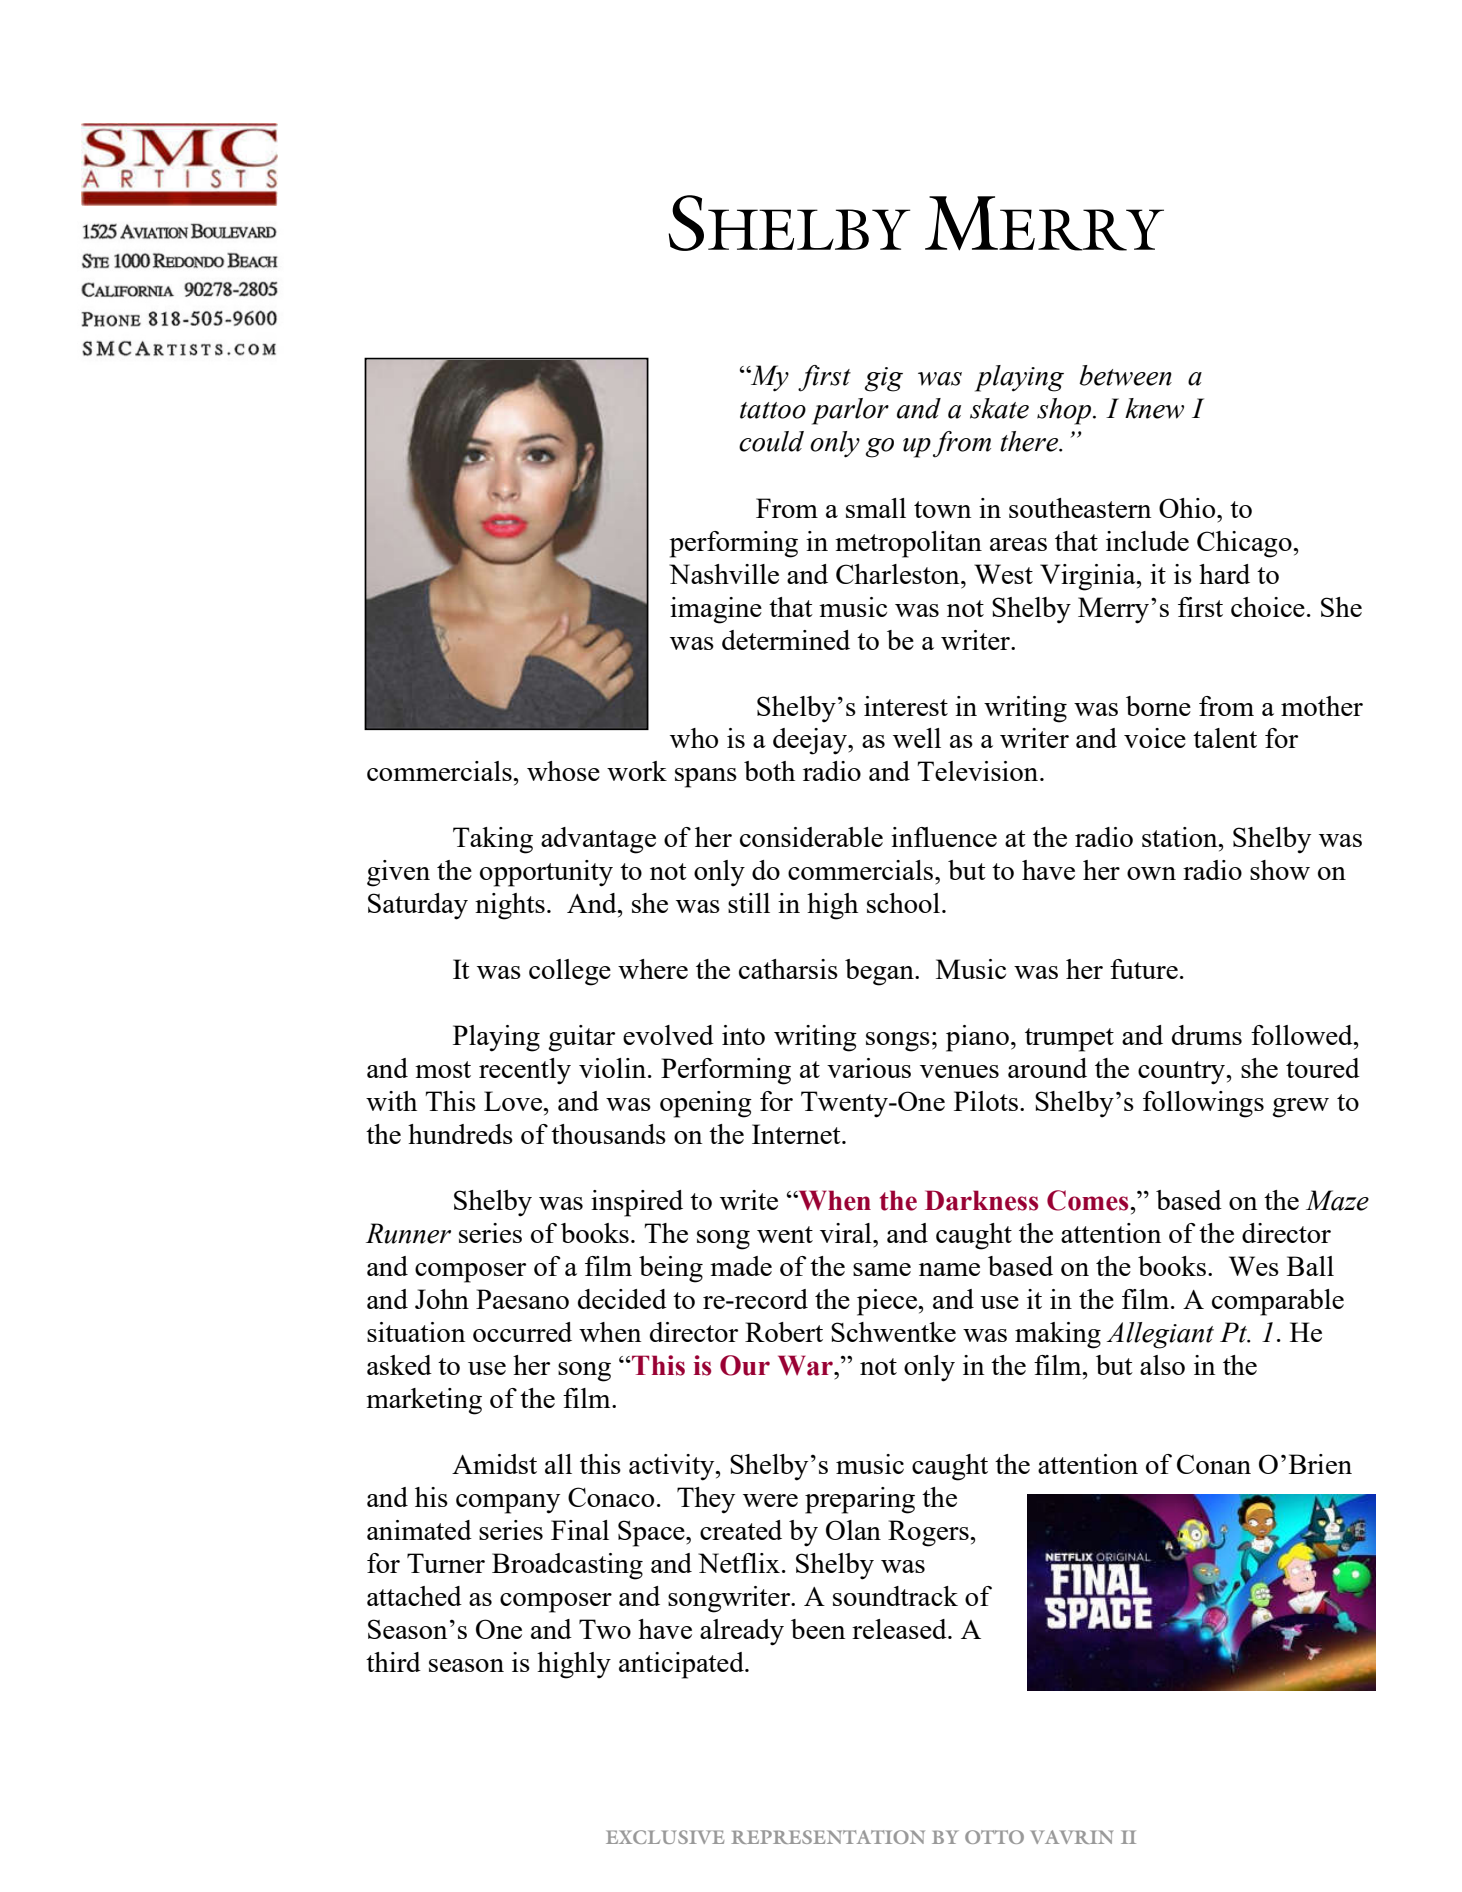 This screenshot has width=1462, height=1892. Describe the element at coordinates (880, 972) in the screenshot. I see `began` at that location.
